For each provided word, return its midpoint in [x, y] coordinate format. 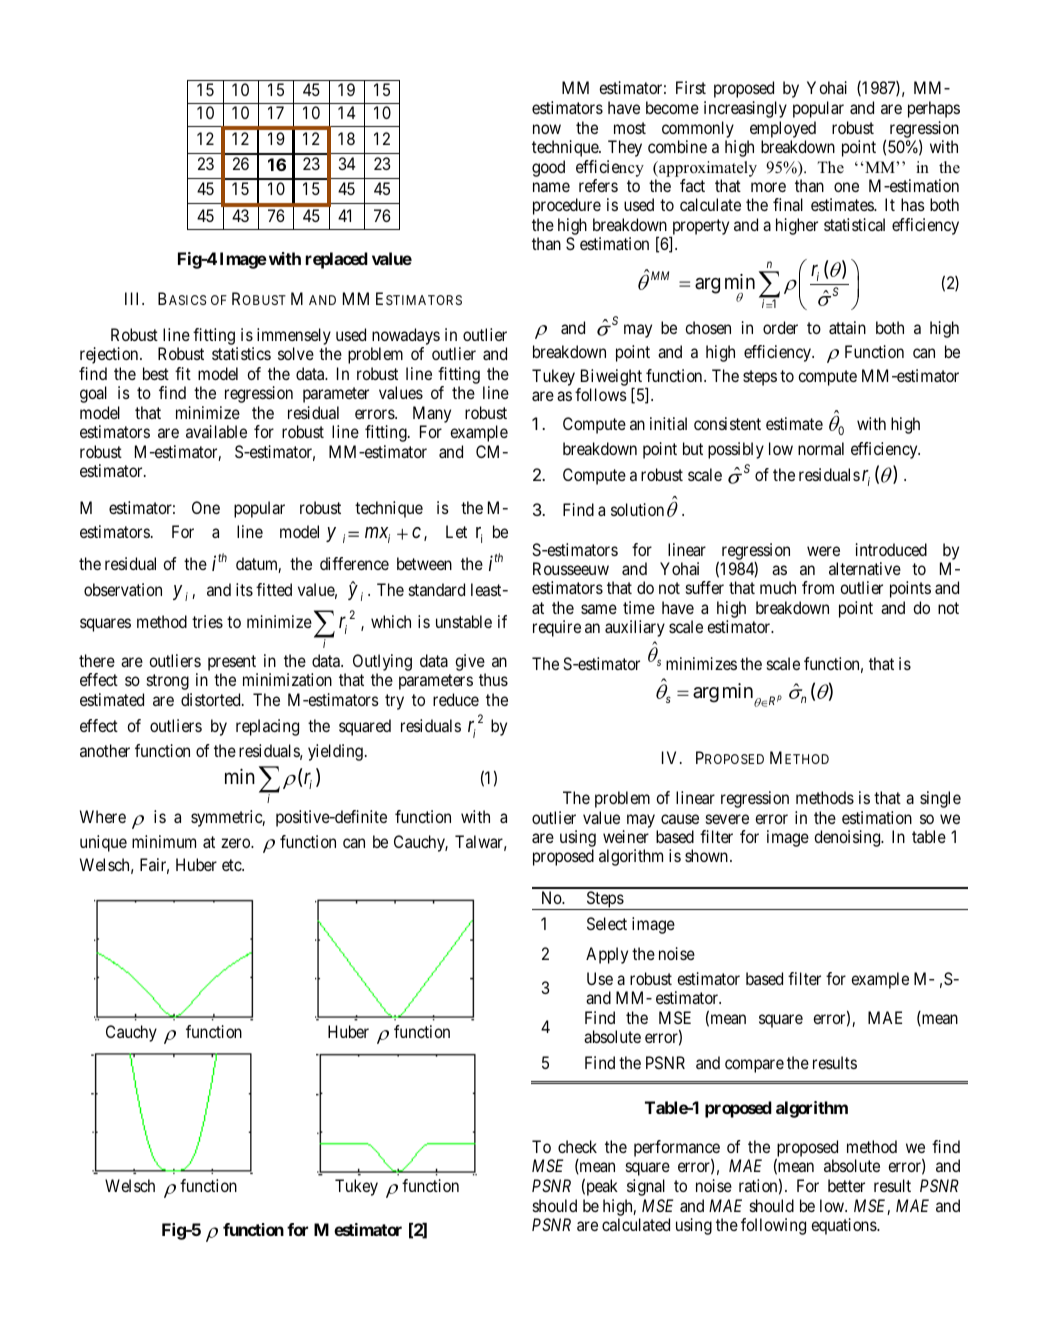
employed [783, 129]
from [818, 587]
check [577, 1146]
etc [232, 865]
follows [601, 394]
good [548, 168]
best [156, 373]
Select [607, 923]
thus [493, 679]
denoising [848, 838]
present [233, 664]
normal [821, 448]
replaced [337, 260]
